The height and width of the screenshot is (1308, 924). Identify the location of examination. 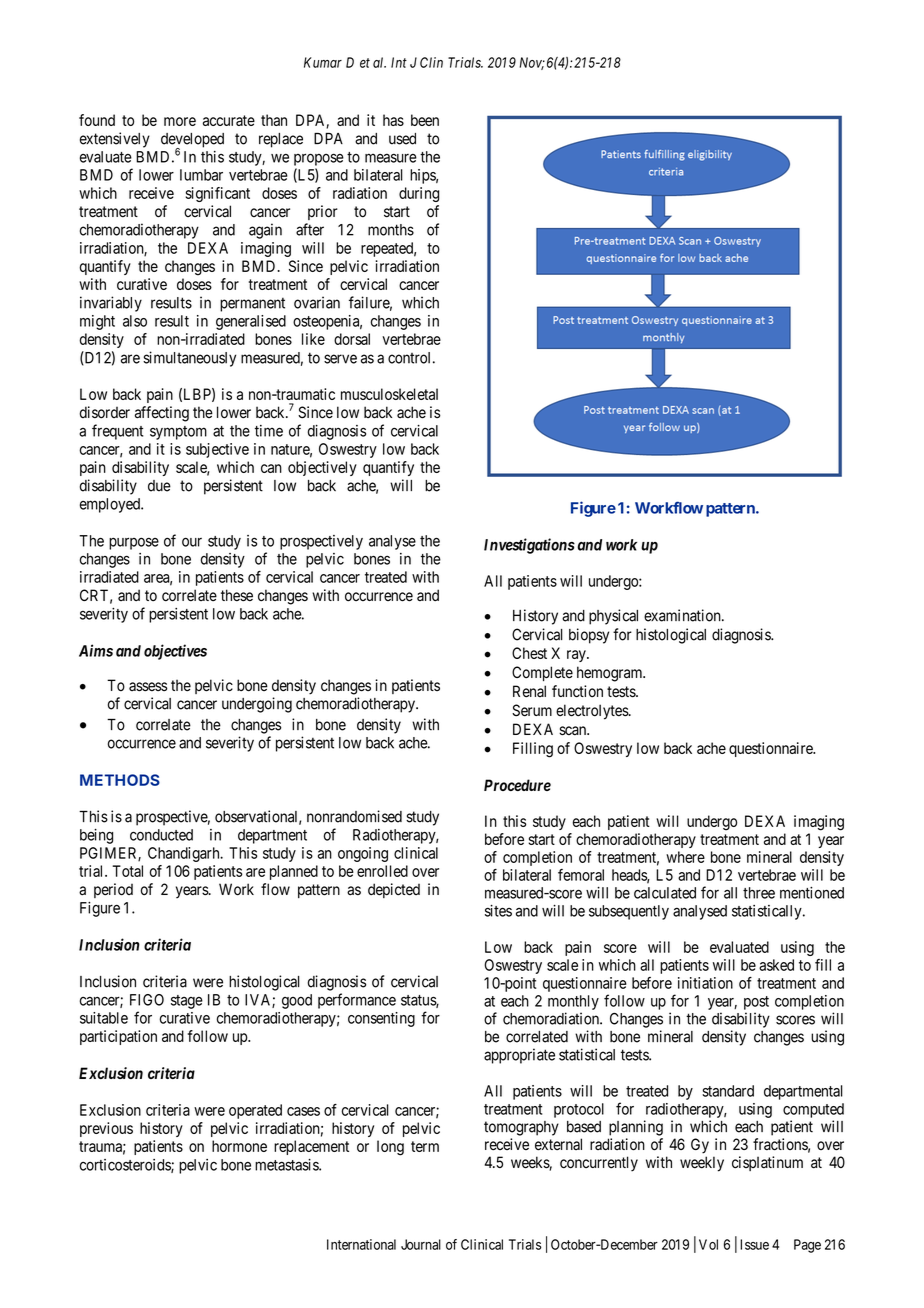
(683, 615).
